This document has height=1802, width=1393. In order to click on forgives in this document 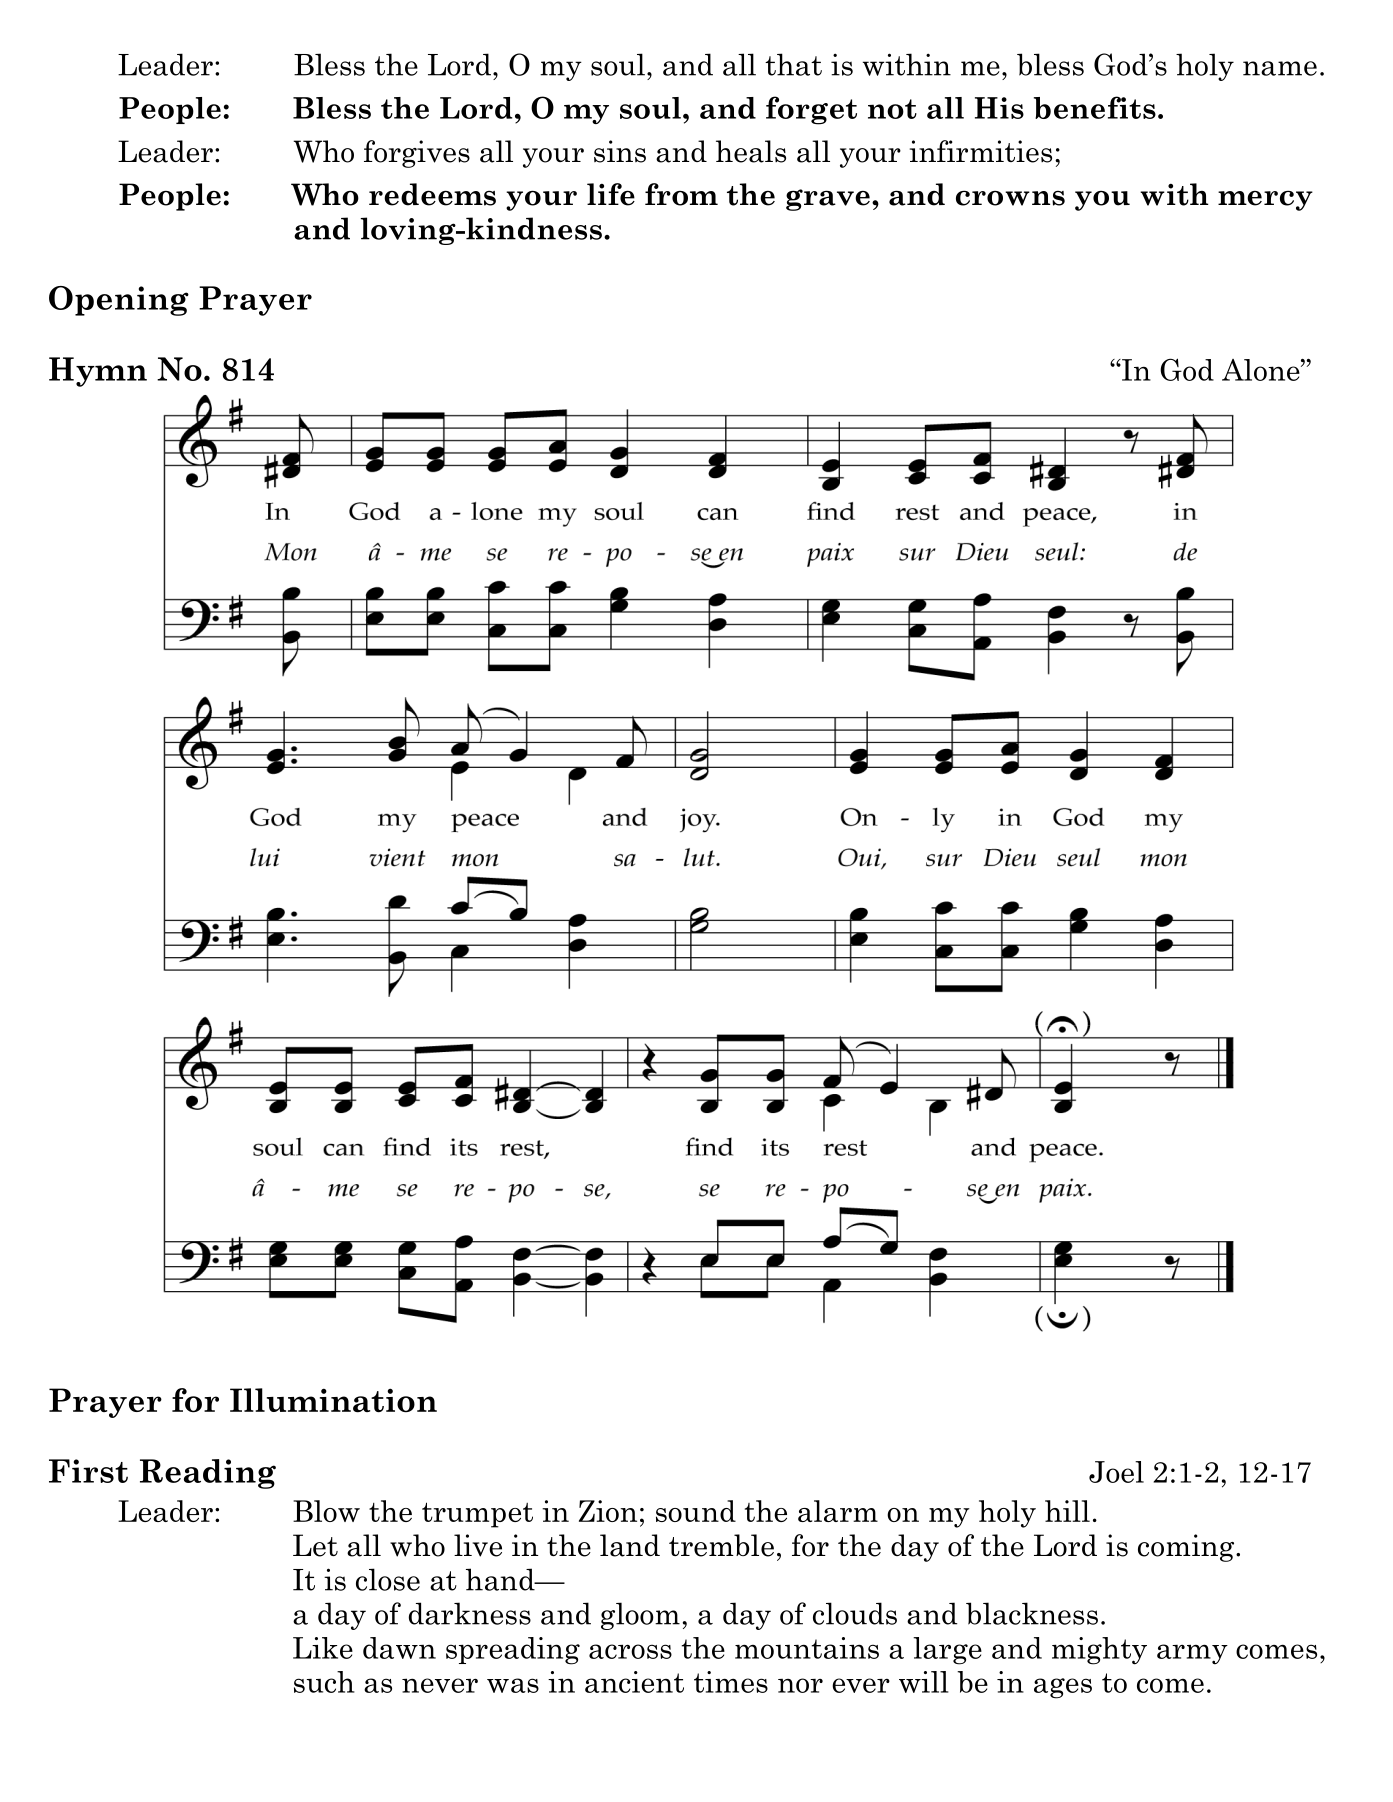, I will do `click(417, 154)`.
